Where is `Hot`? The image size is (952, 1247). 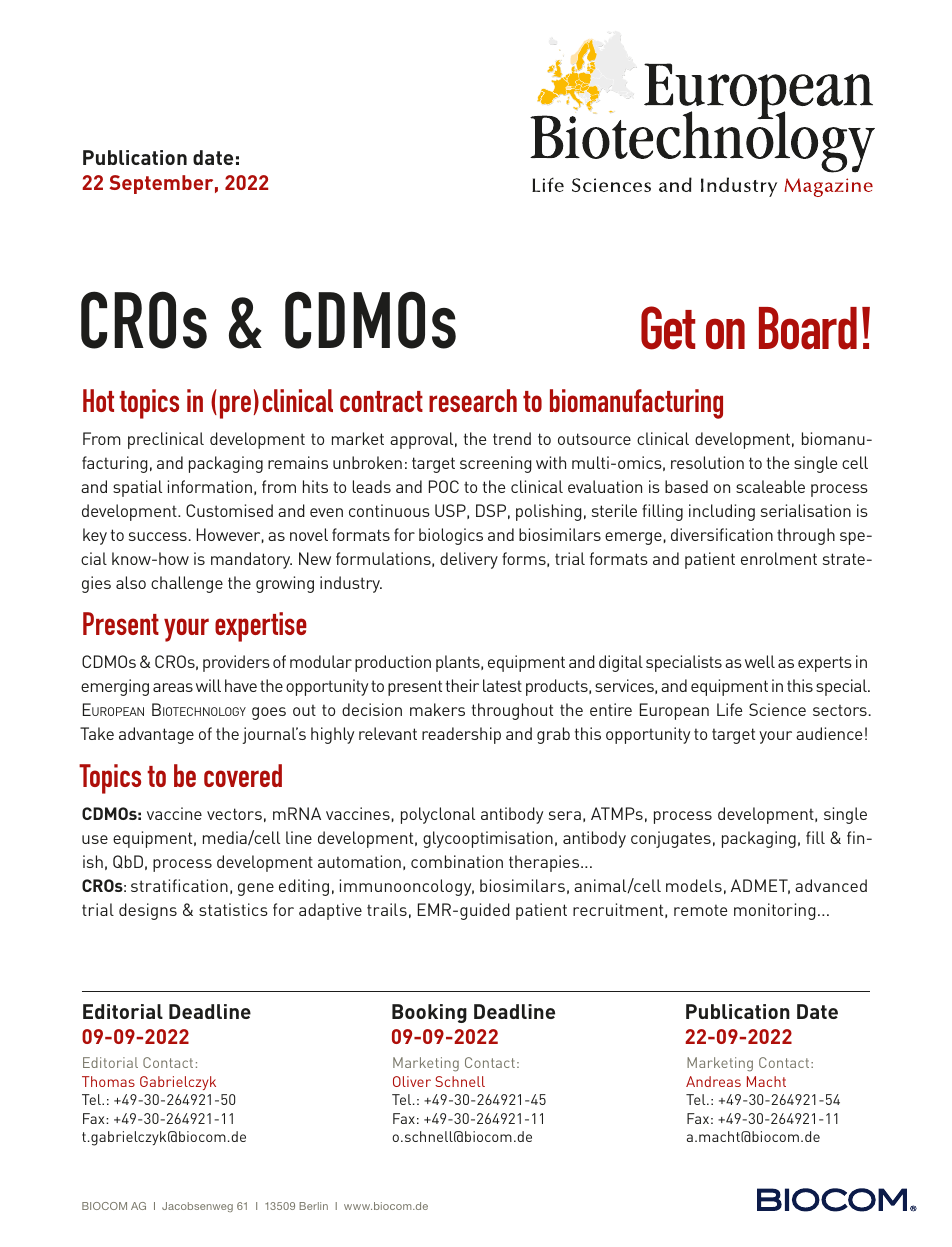
Hot is located at coordinates (98, 400).
